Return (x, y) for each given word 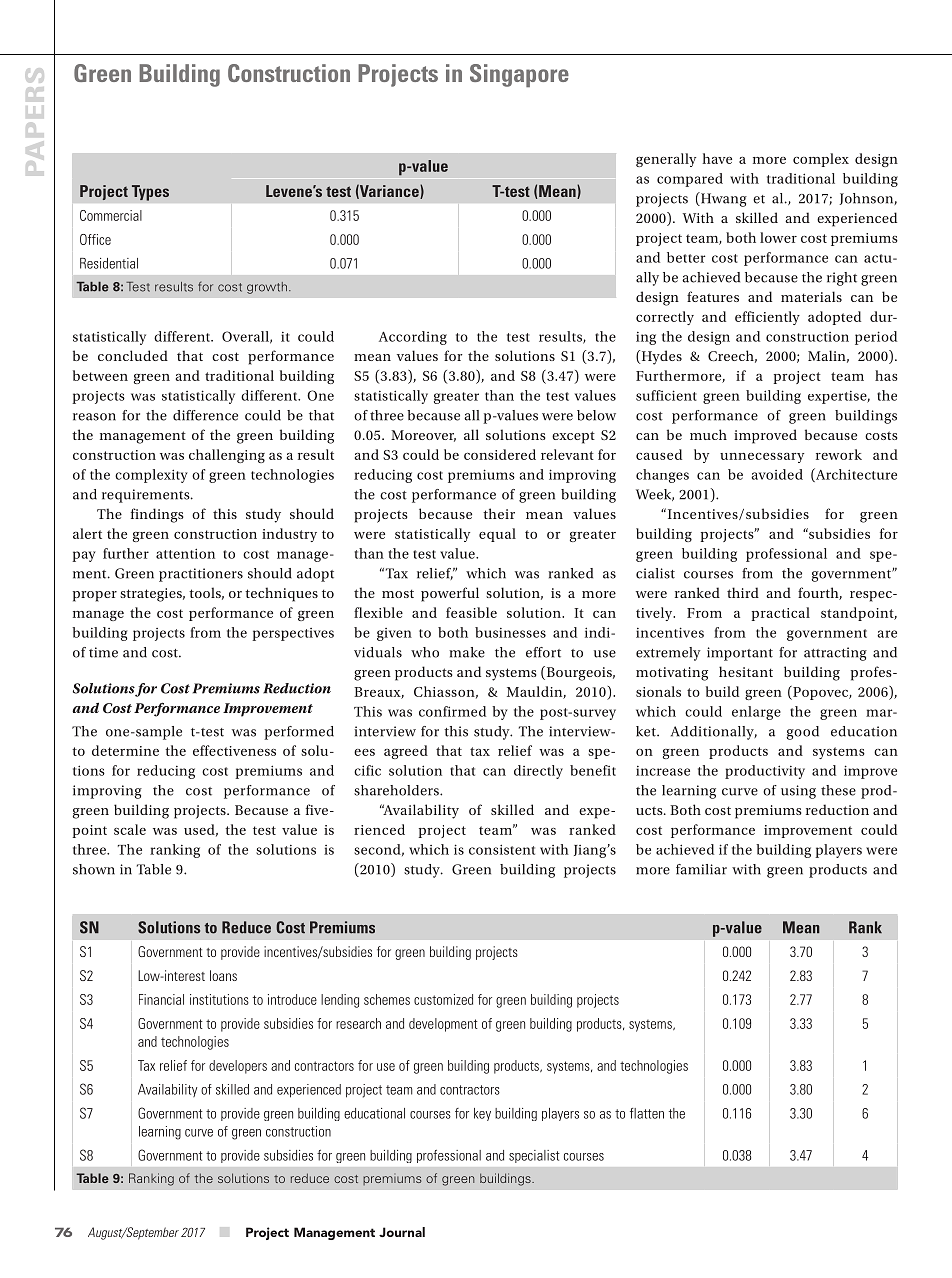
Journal (402, 1232)
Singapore (519, 75)
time (103, 652)
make (467, 652)
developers (238, 1067)
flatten (647, 1113)
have (717, 158)
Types (150, 193)
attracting (835, 654)
